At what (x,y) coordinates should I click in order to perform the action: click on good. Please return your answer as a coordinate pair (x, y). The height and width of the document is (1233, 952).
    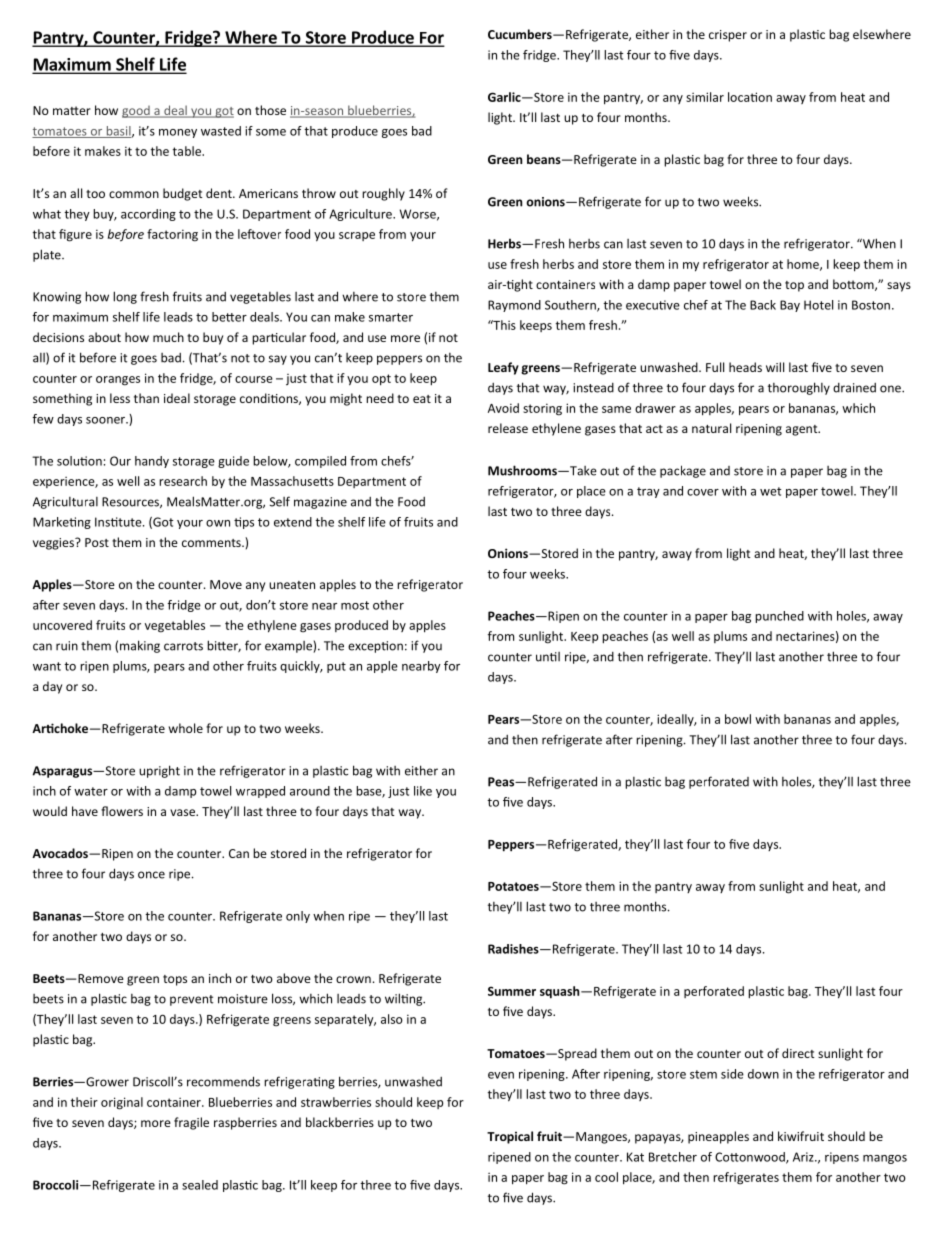
    Looking at the image, I should click on (137, 112).
